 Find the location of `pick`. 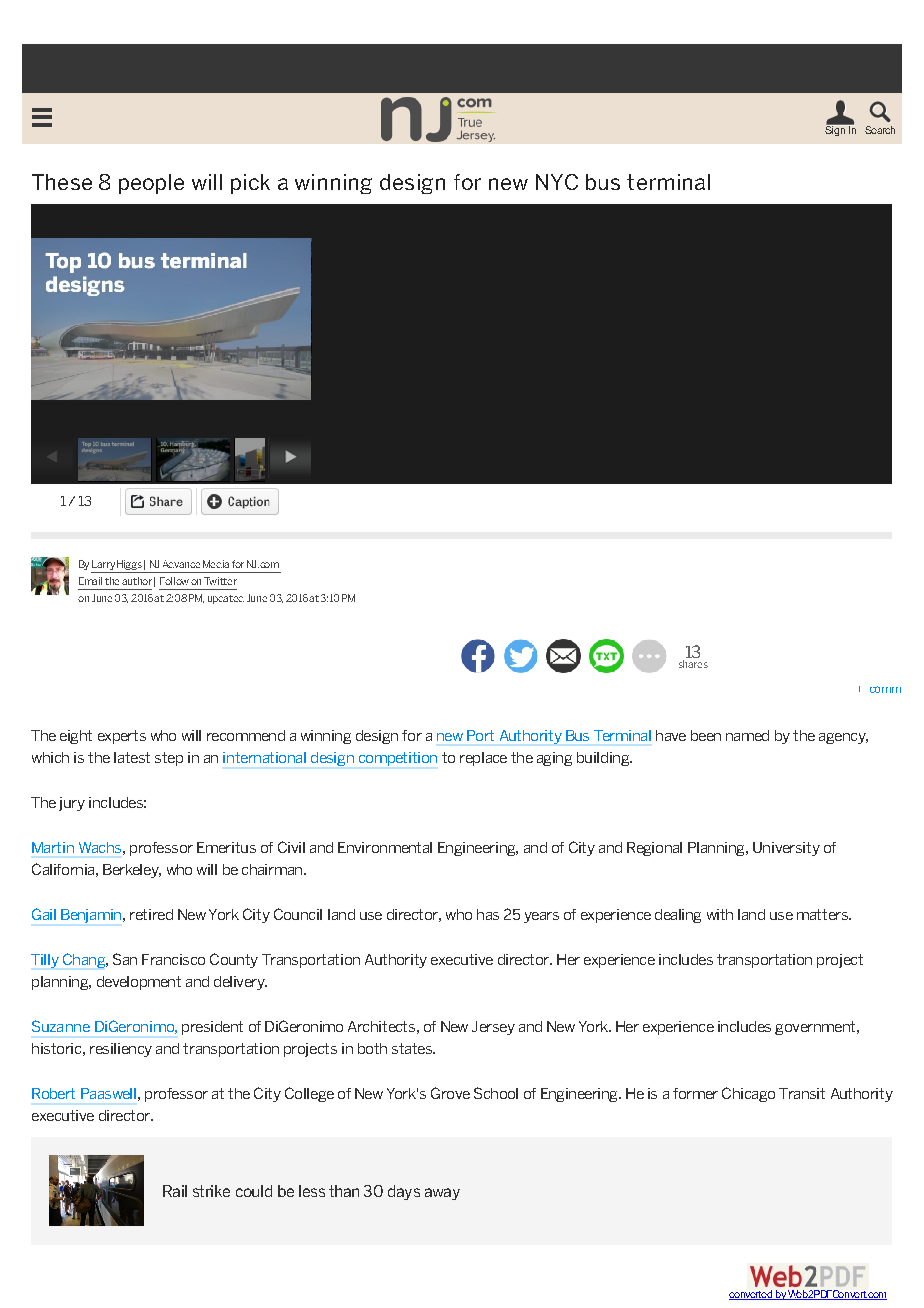

pick is located at coordinates (250, 184).
